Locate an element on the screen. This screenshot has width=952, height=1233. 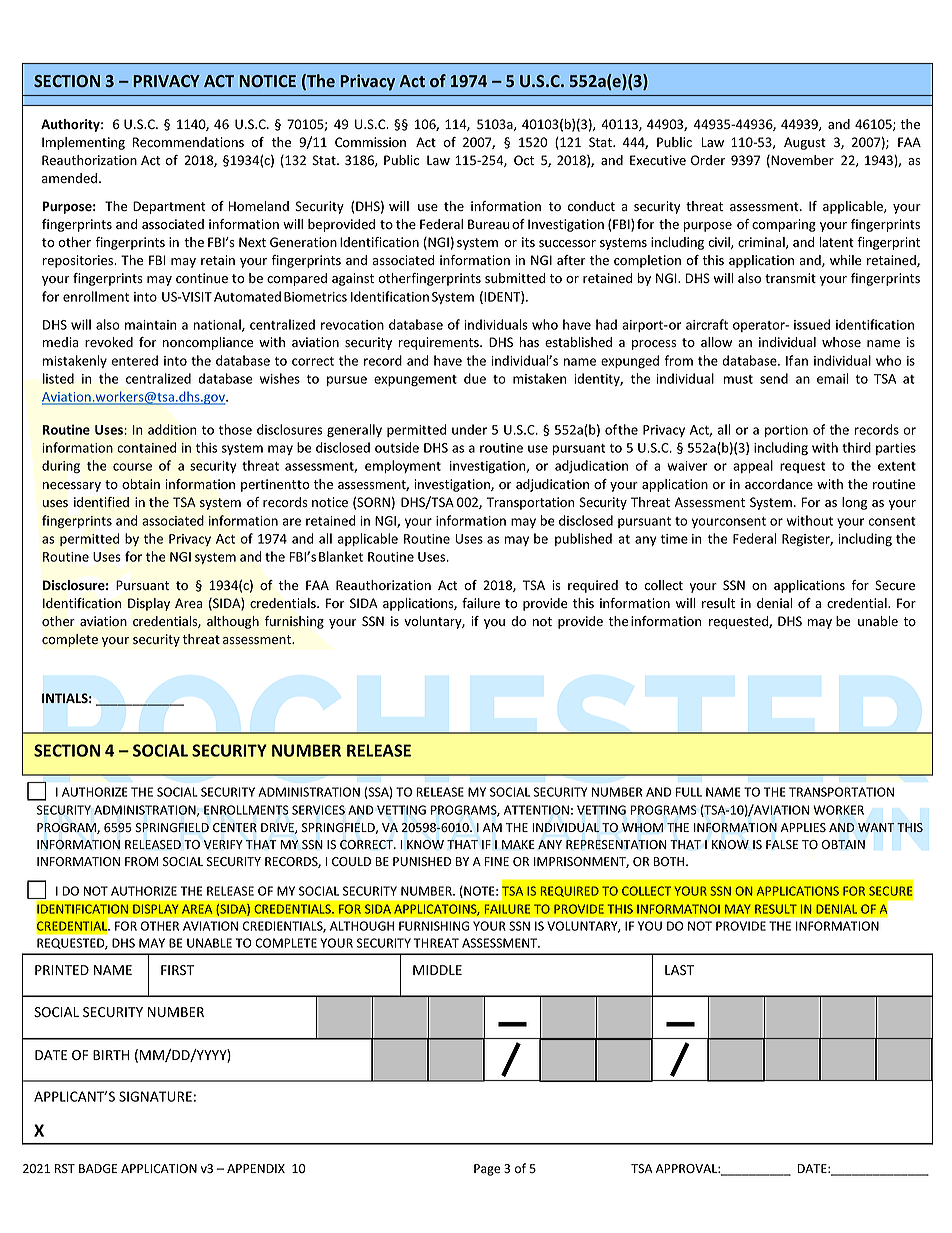
under is located at coordinates (469, 429).
